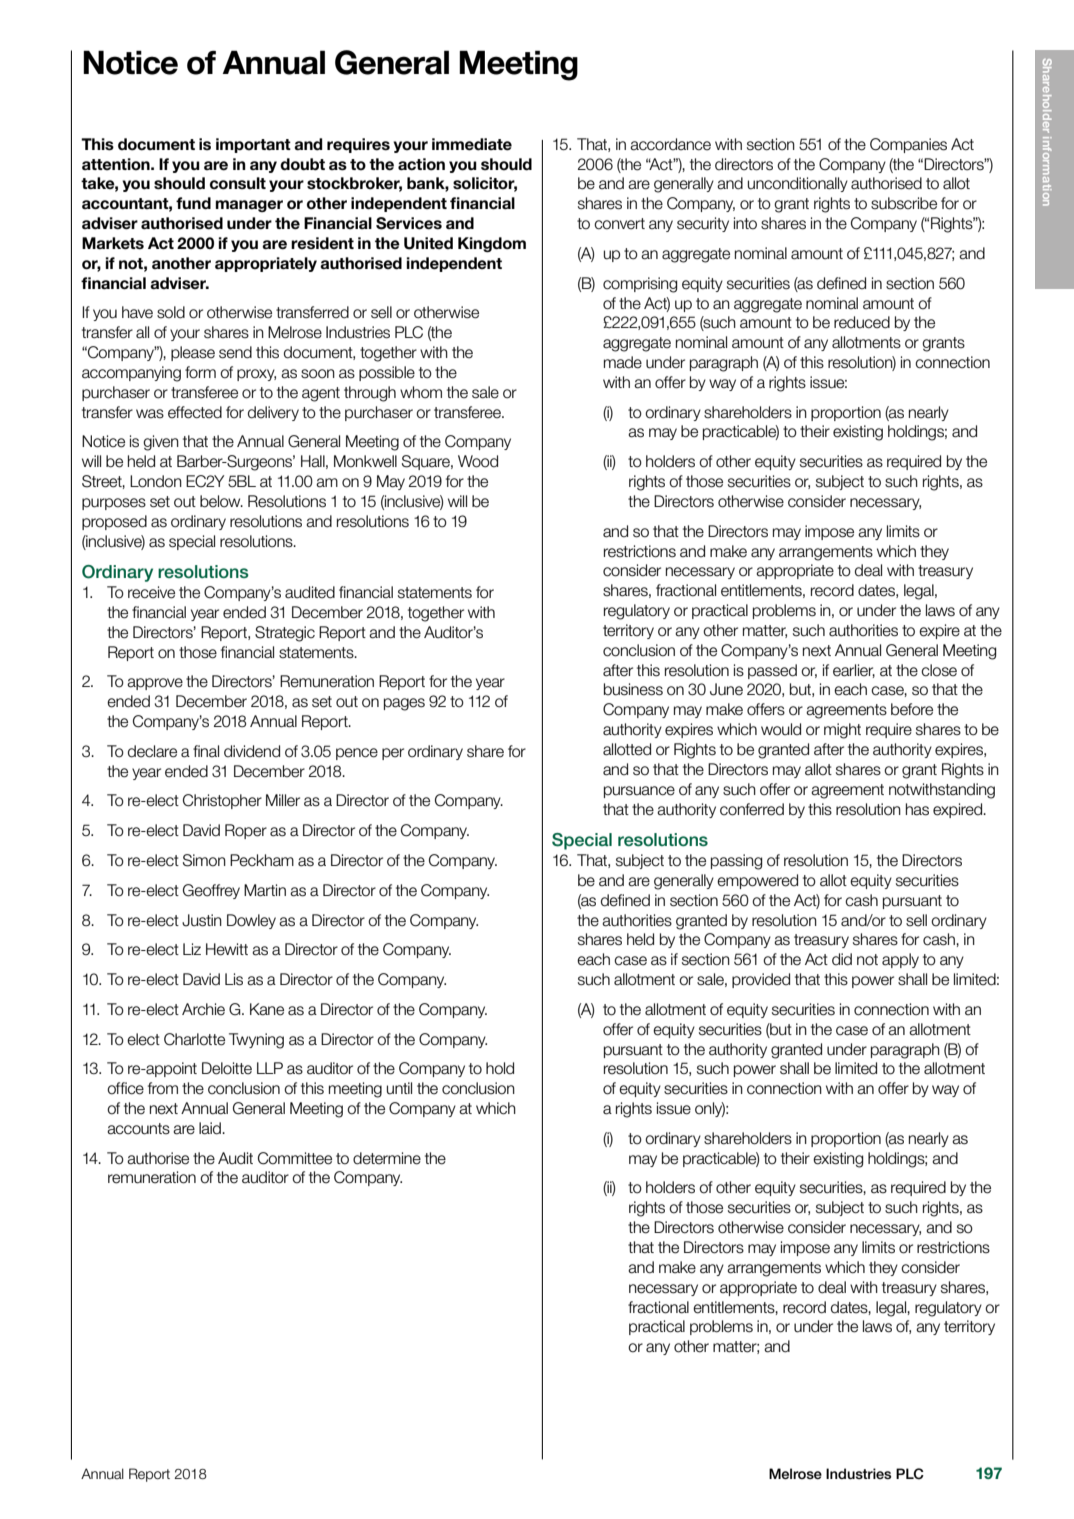 Image resolution: width=1074 pixels, height=1519 pixels. Describe the element at coordinates (478, 461) in the screenshot. I see `Wood` at that location.
